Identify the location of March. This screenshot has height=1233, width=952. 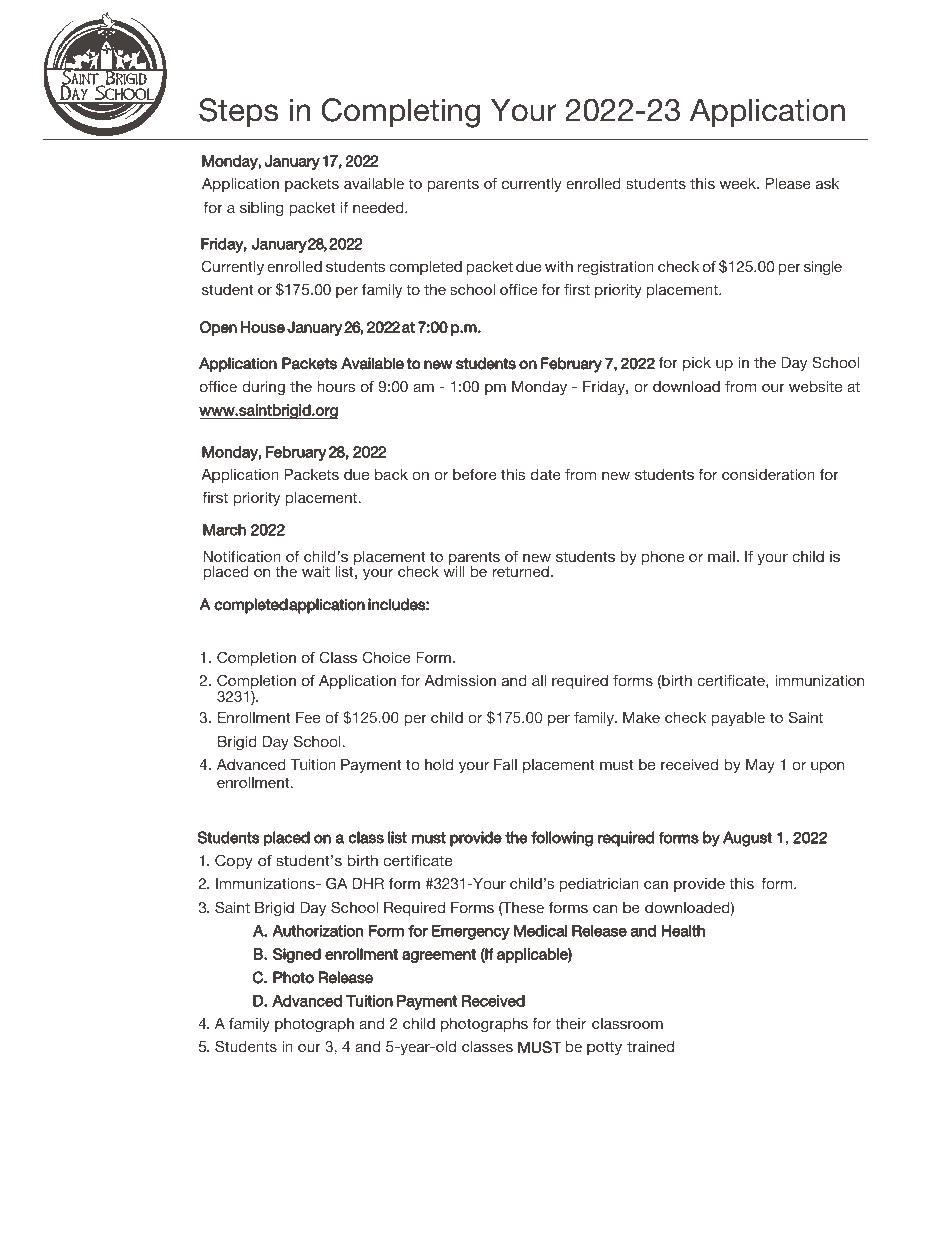
(224, 530).
